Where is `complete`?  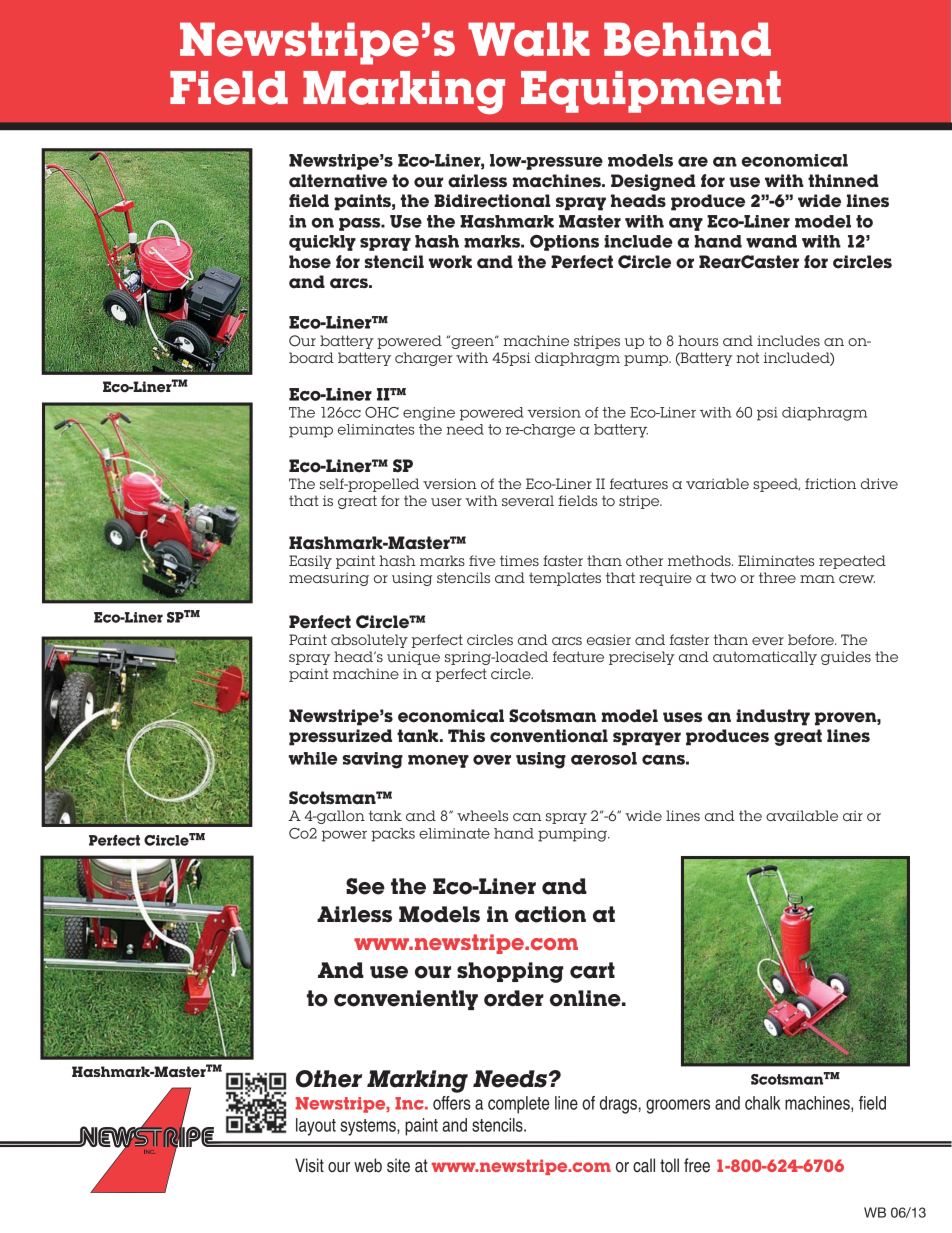 complete is located at coordinates (519, 1105).
